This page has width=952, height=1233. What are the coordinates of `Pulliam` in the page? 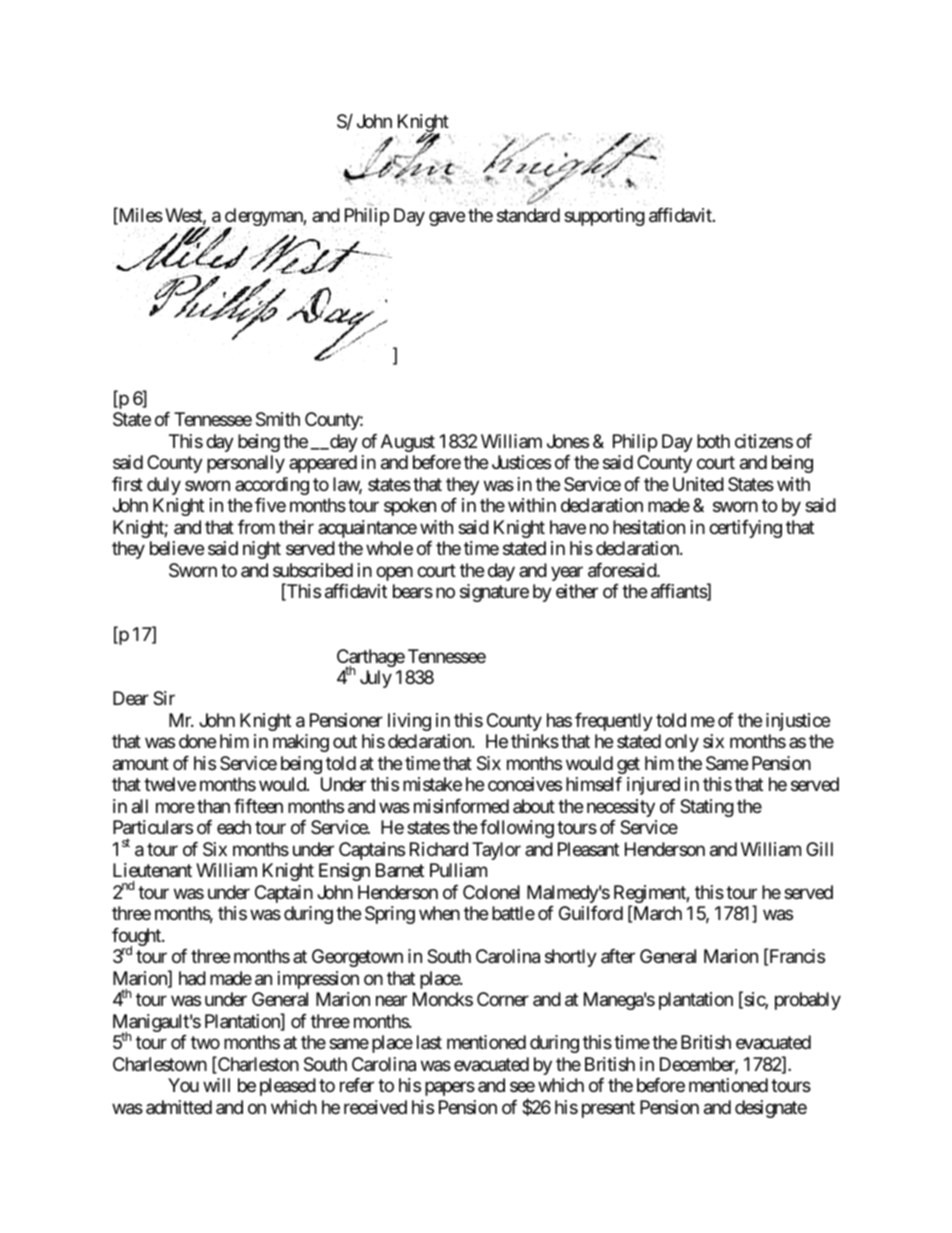 It's located at (458, 870).
